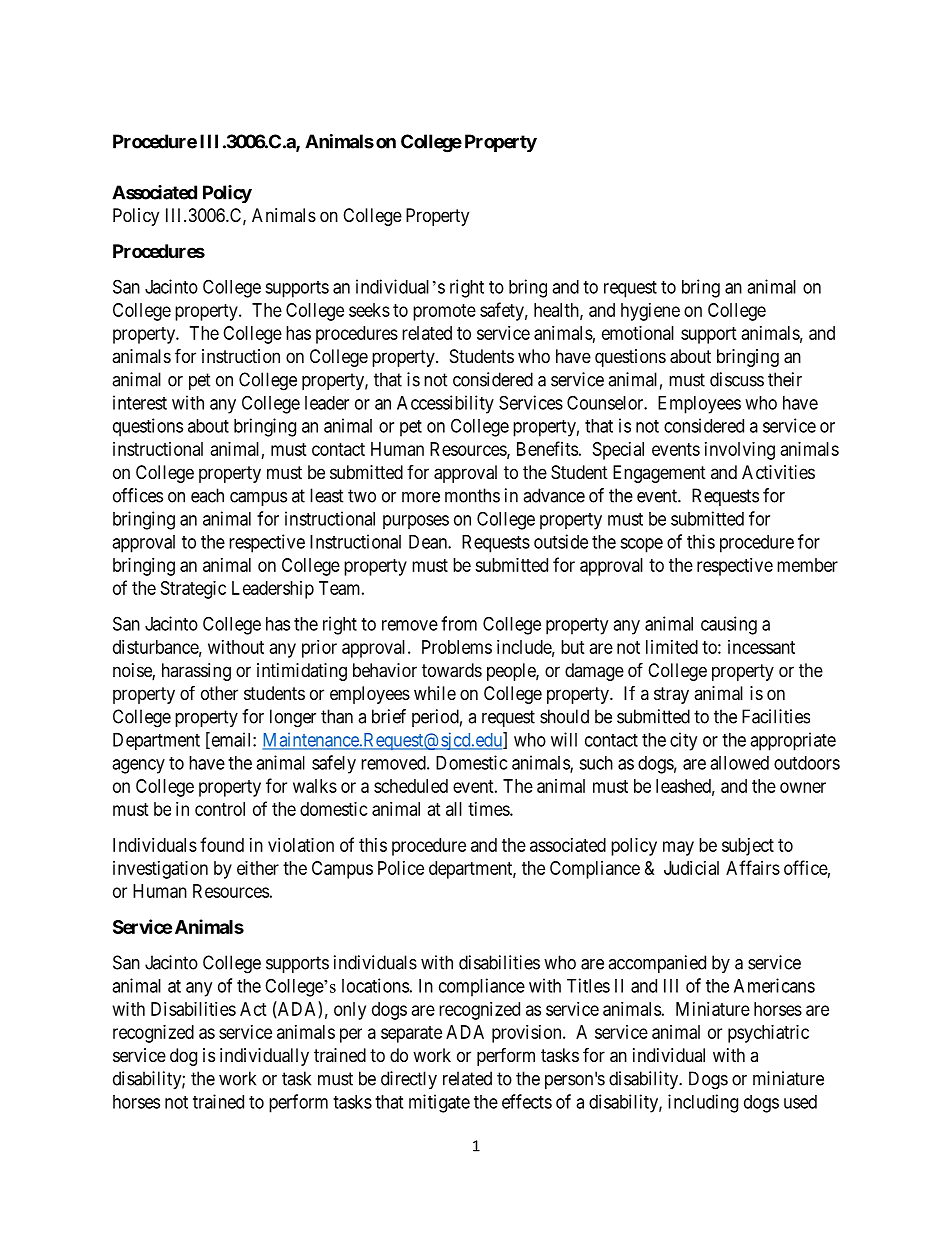 This document has height=1233, width=952. Describe the element at coordinates (657, 964) in the document. I see `accompanied` at that location.
